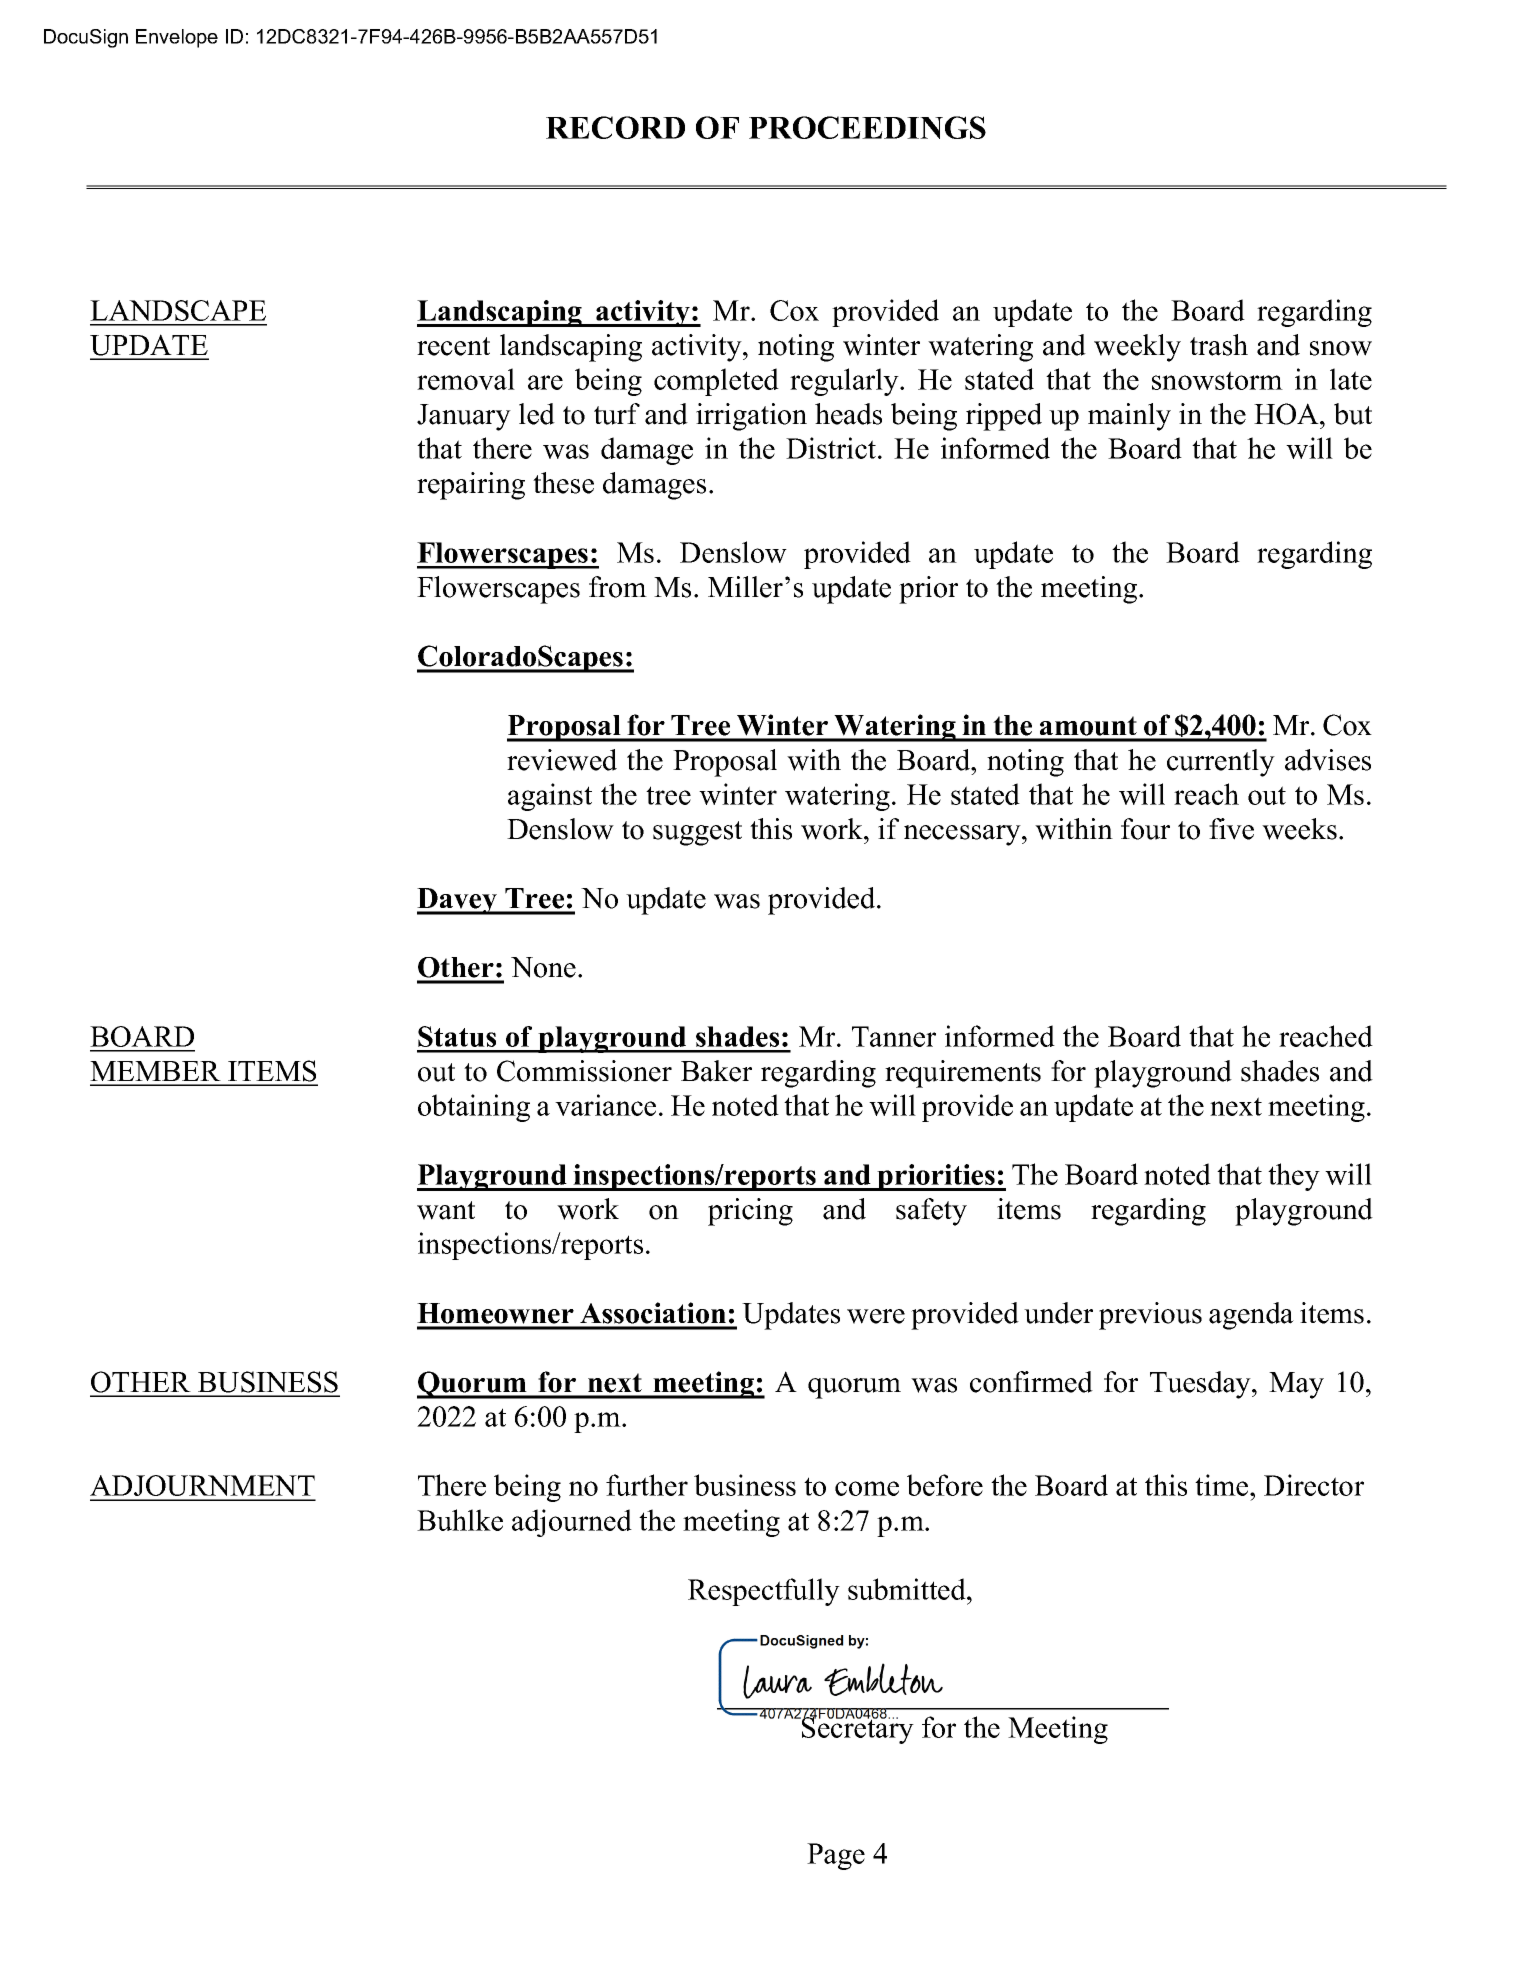 This image has height=1984, width=1533. I want to click on trash, so click(1219, 345).
